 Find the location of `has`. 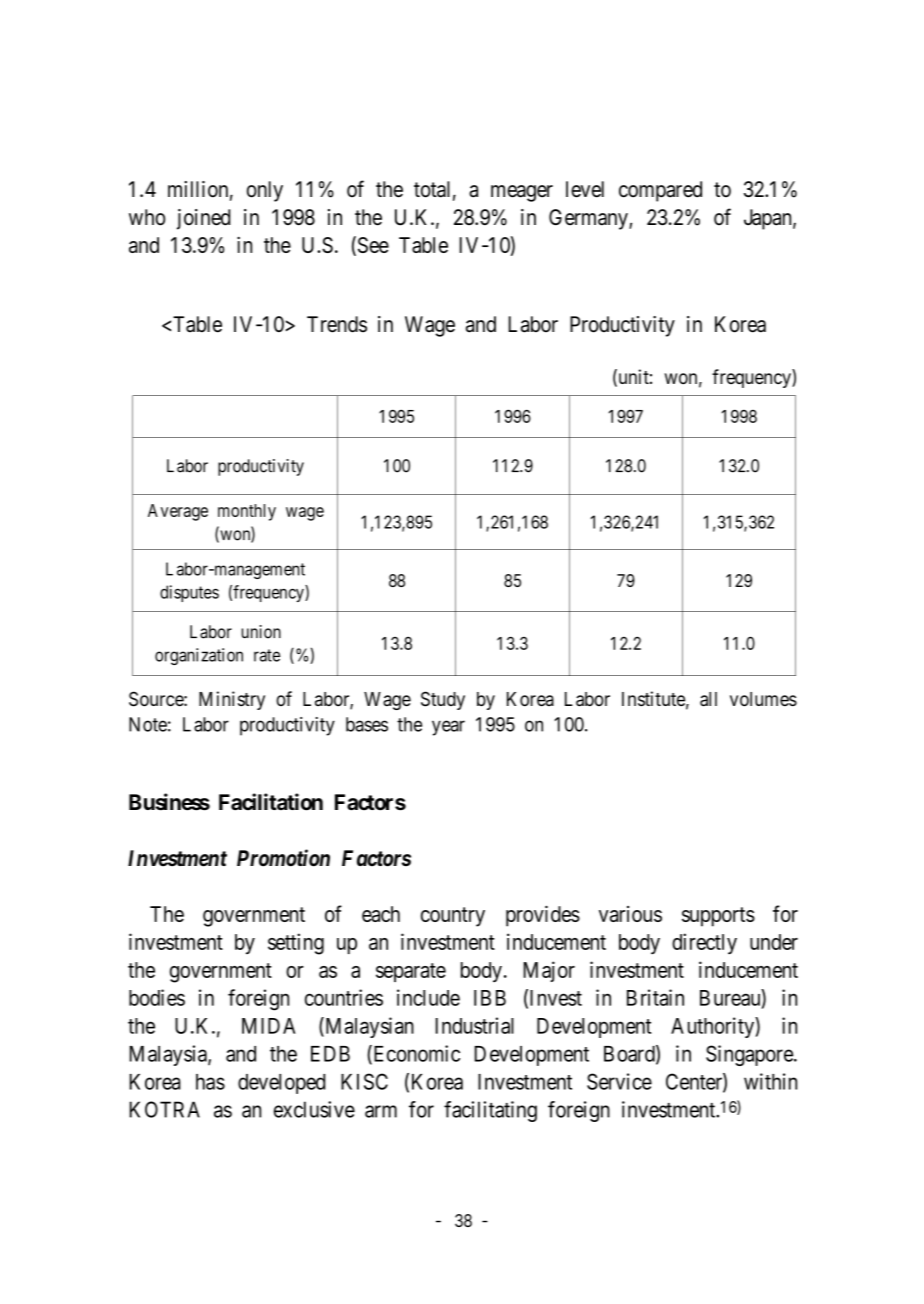

has is located at coordinates (210, 1082).
